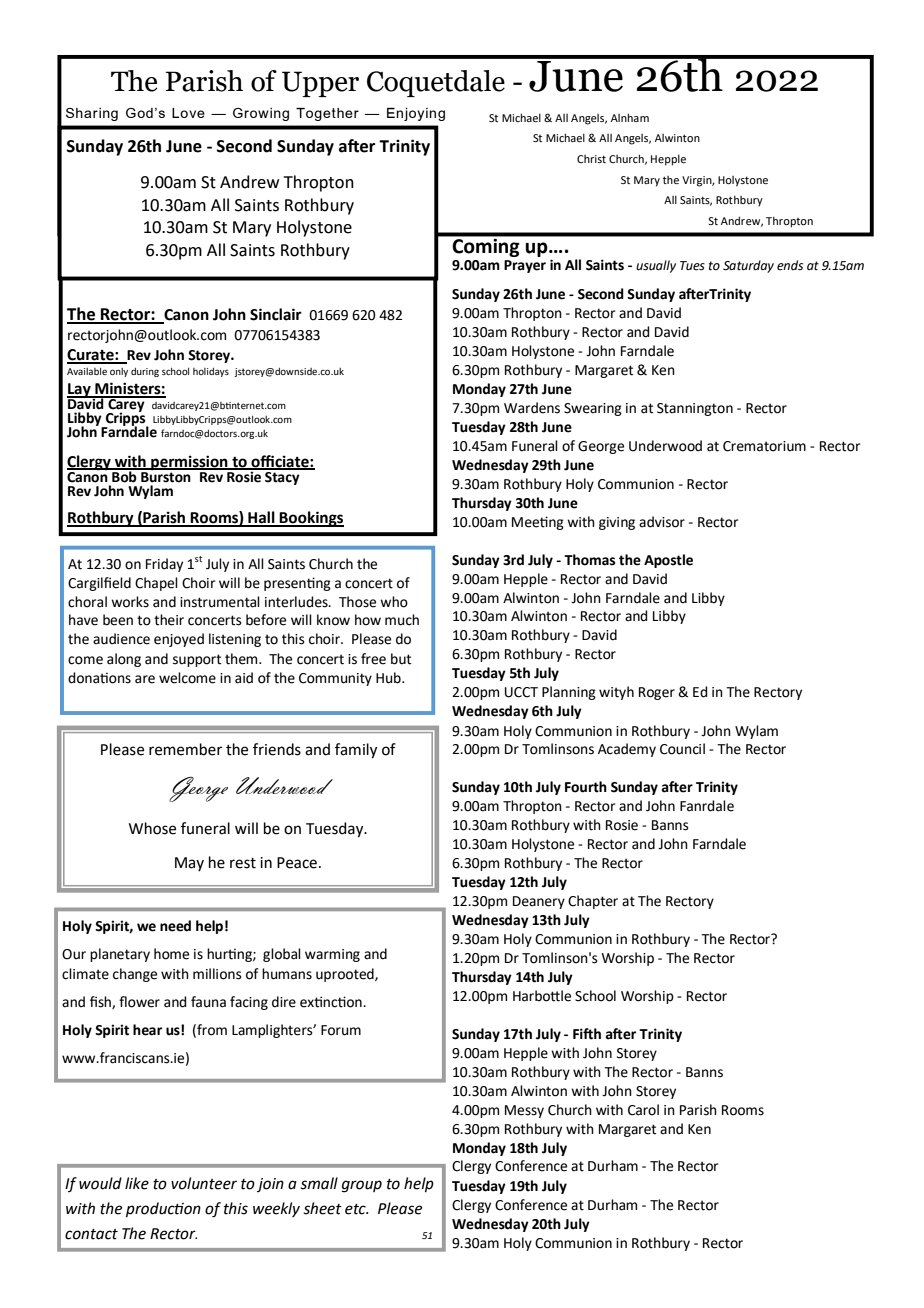 The width and height of the screenshot is (924, 1308). What do you see at coordinates (175, 926) in the screenshot?
I see `need` at bounding box center [175, 926].
